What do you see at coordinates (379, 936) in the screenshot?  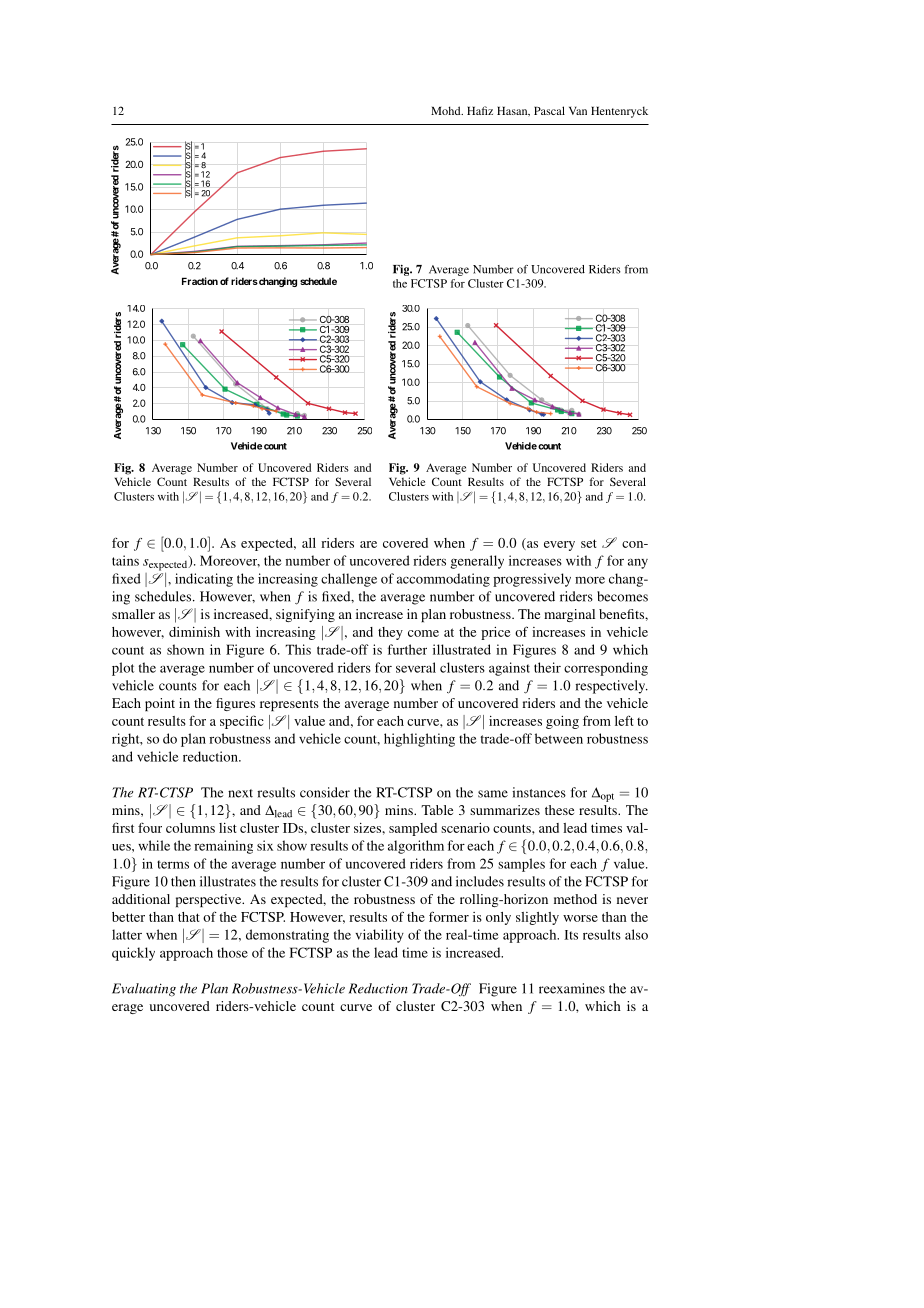 I see `viability` at bounding box center [379, 936].
